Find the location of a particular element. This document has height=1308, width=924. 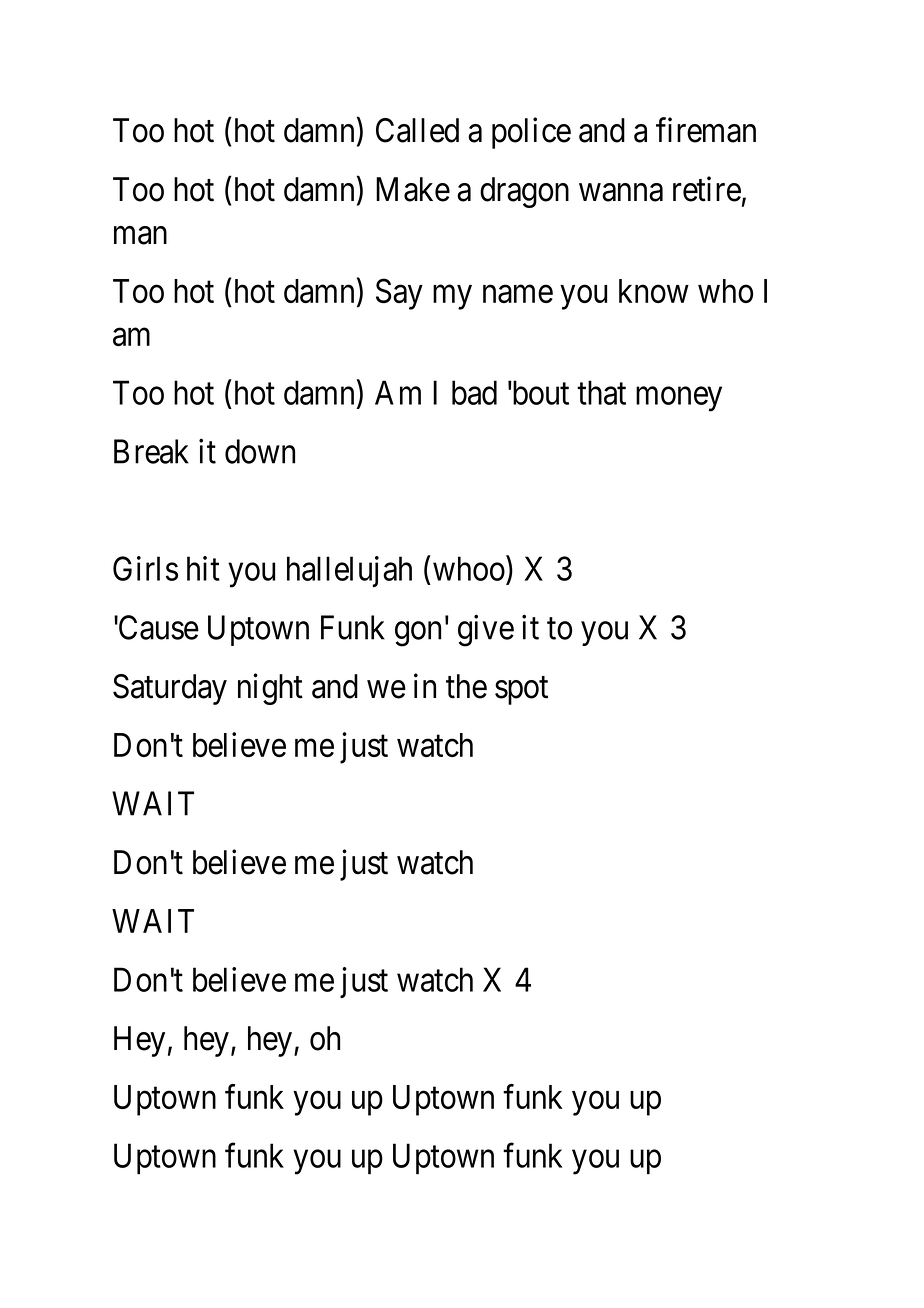

bad is located at coordinates (474, 392).
